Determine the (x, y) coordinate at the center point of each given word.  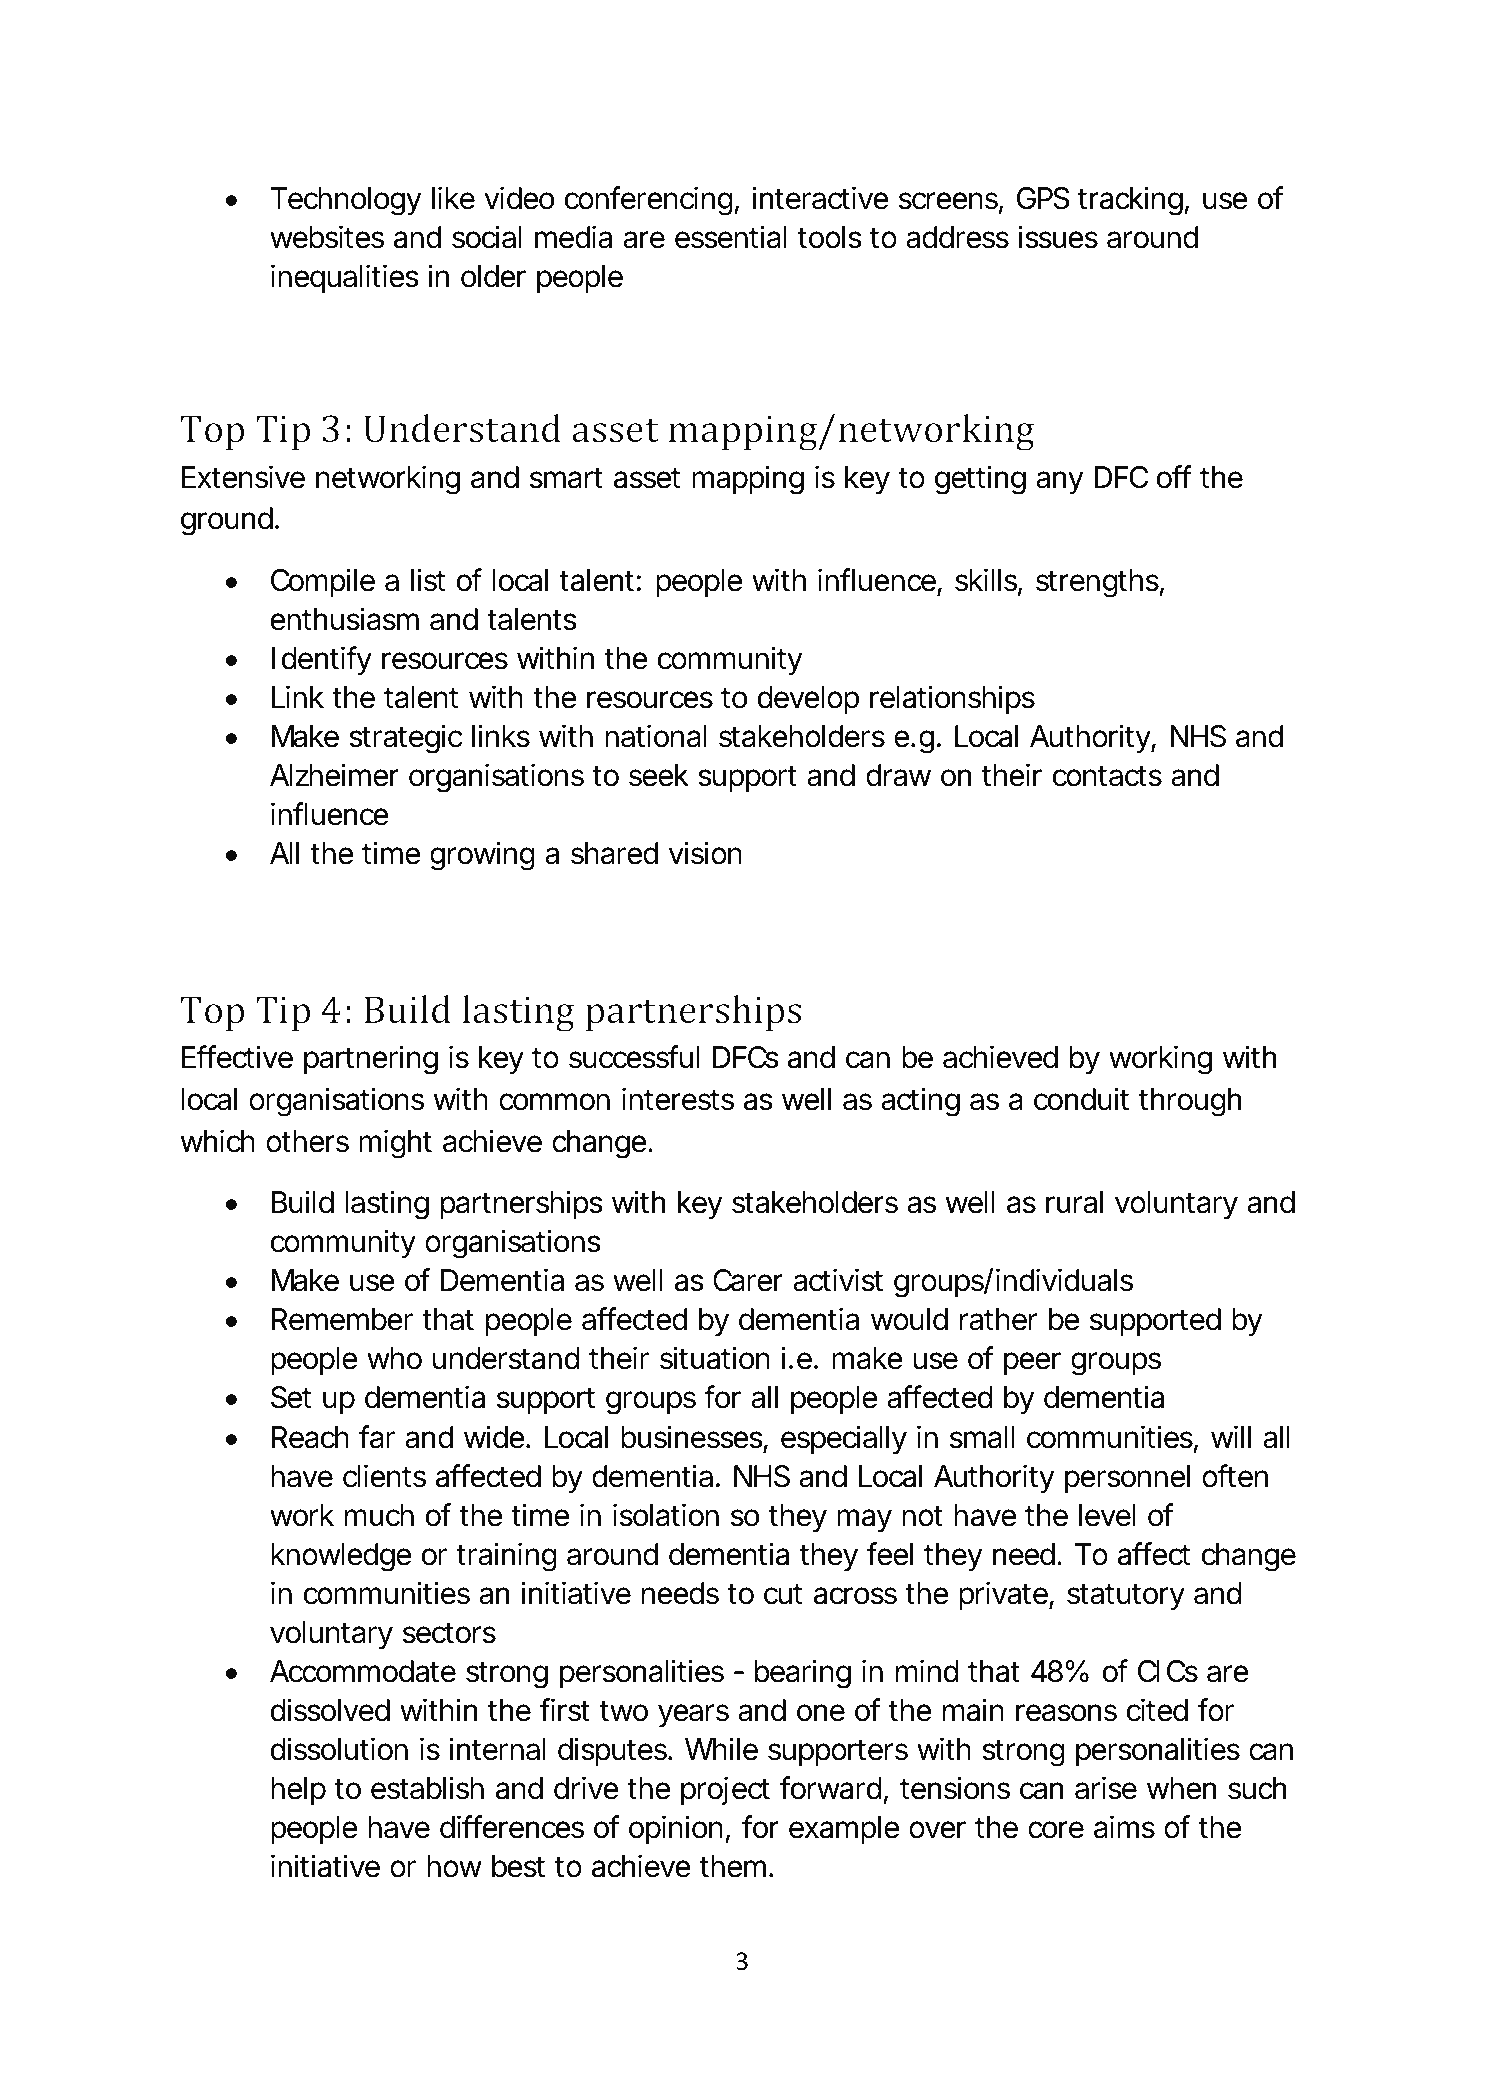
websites (327, 237)
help (298, 1791)
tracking (1131, 201)
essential (731, 237)
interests (678, 1099)
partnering (371, 1060)
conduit (1081, 1099)
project (725, 1790)
